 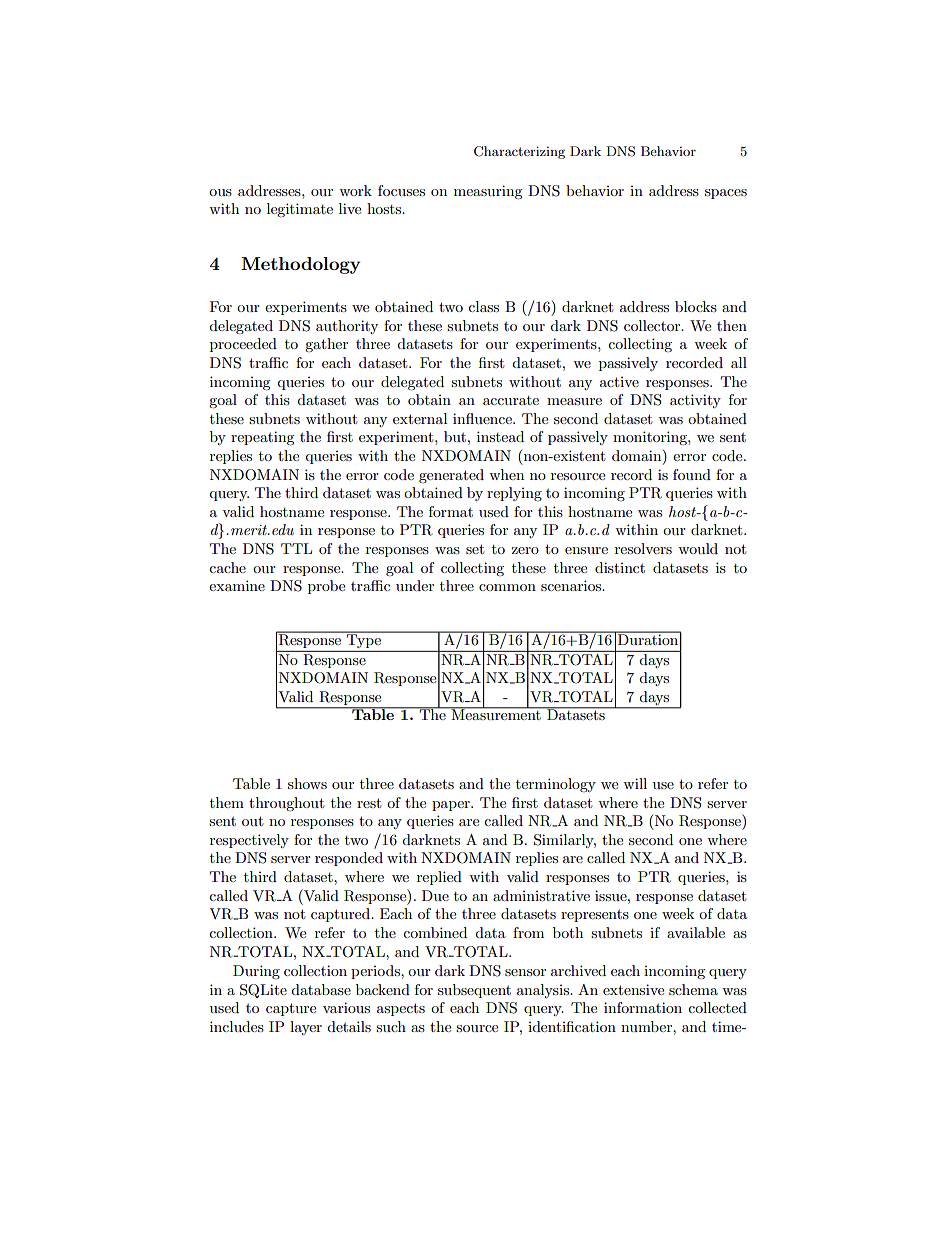 What do you see at coordinates (500, 436) in the screenshot?
I see `instead` at bounding box center [500, 436].
